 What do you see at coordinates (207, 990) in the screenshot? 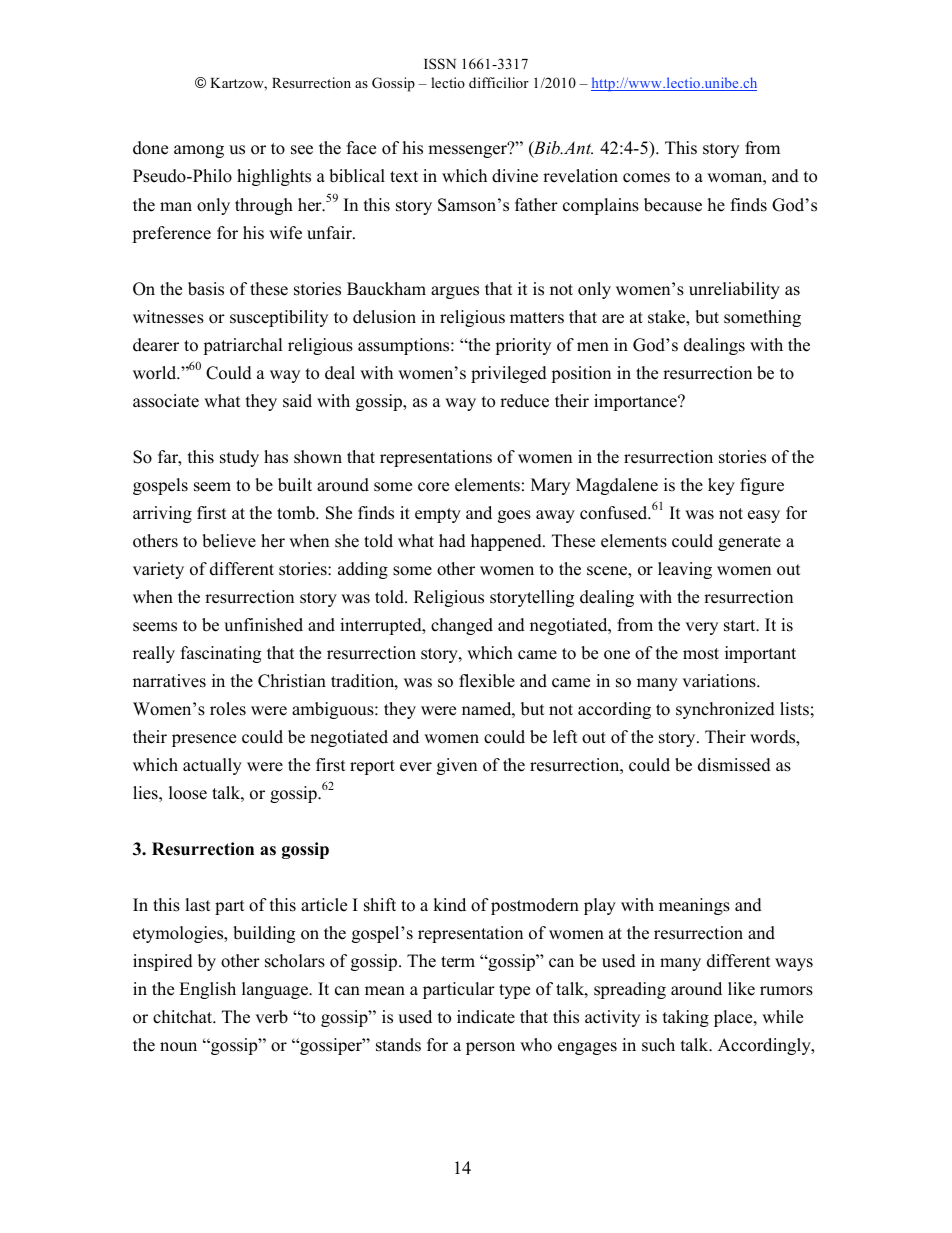
I see `English` at bounding box center [207, 990].
